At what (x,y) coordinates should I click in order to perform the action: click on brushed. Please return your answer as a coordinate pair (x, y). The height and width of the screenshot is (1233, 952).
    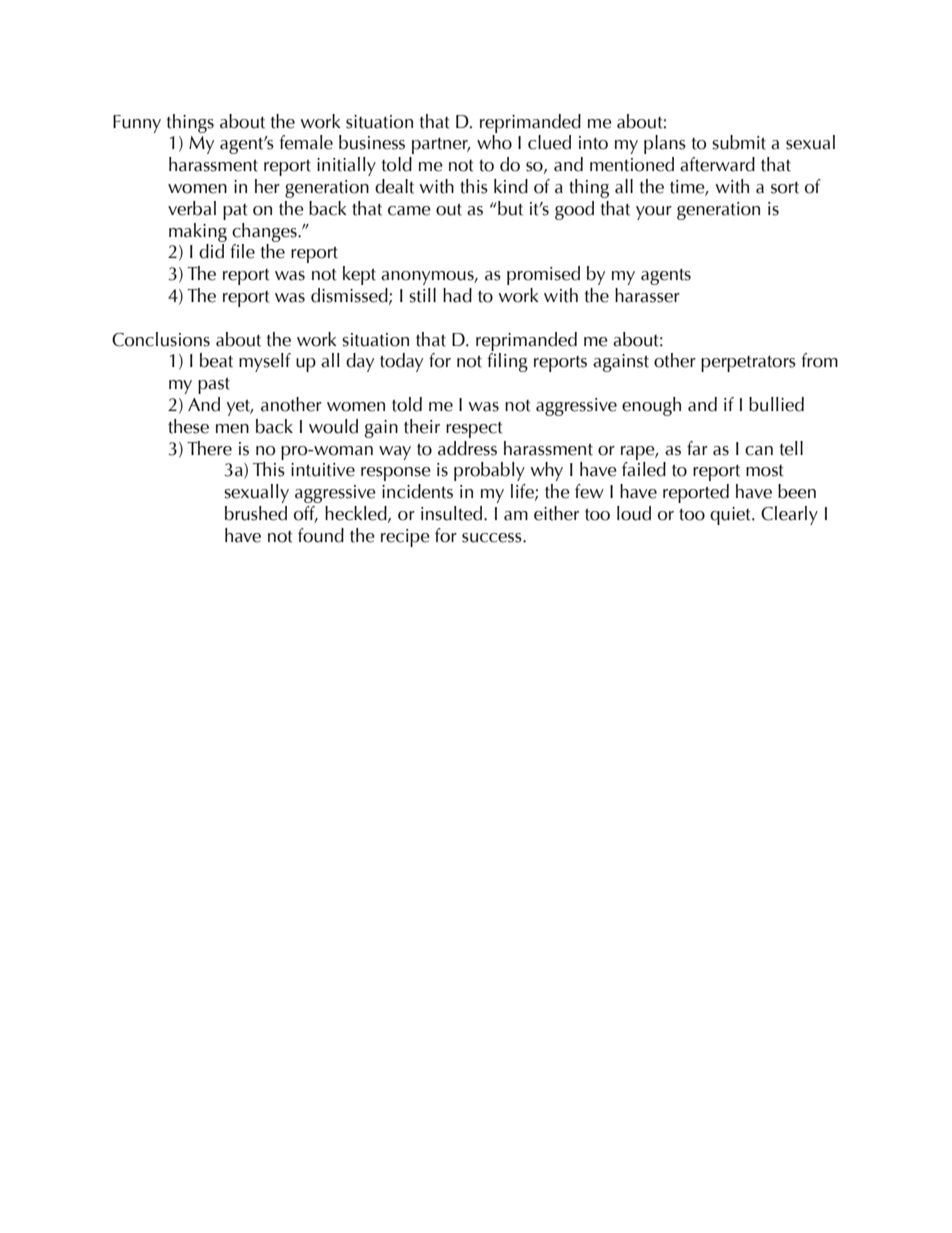
    Looking at the image, I should click on (256, 513).
